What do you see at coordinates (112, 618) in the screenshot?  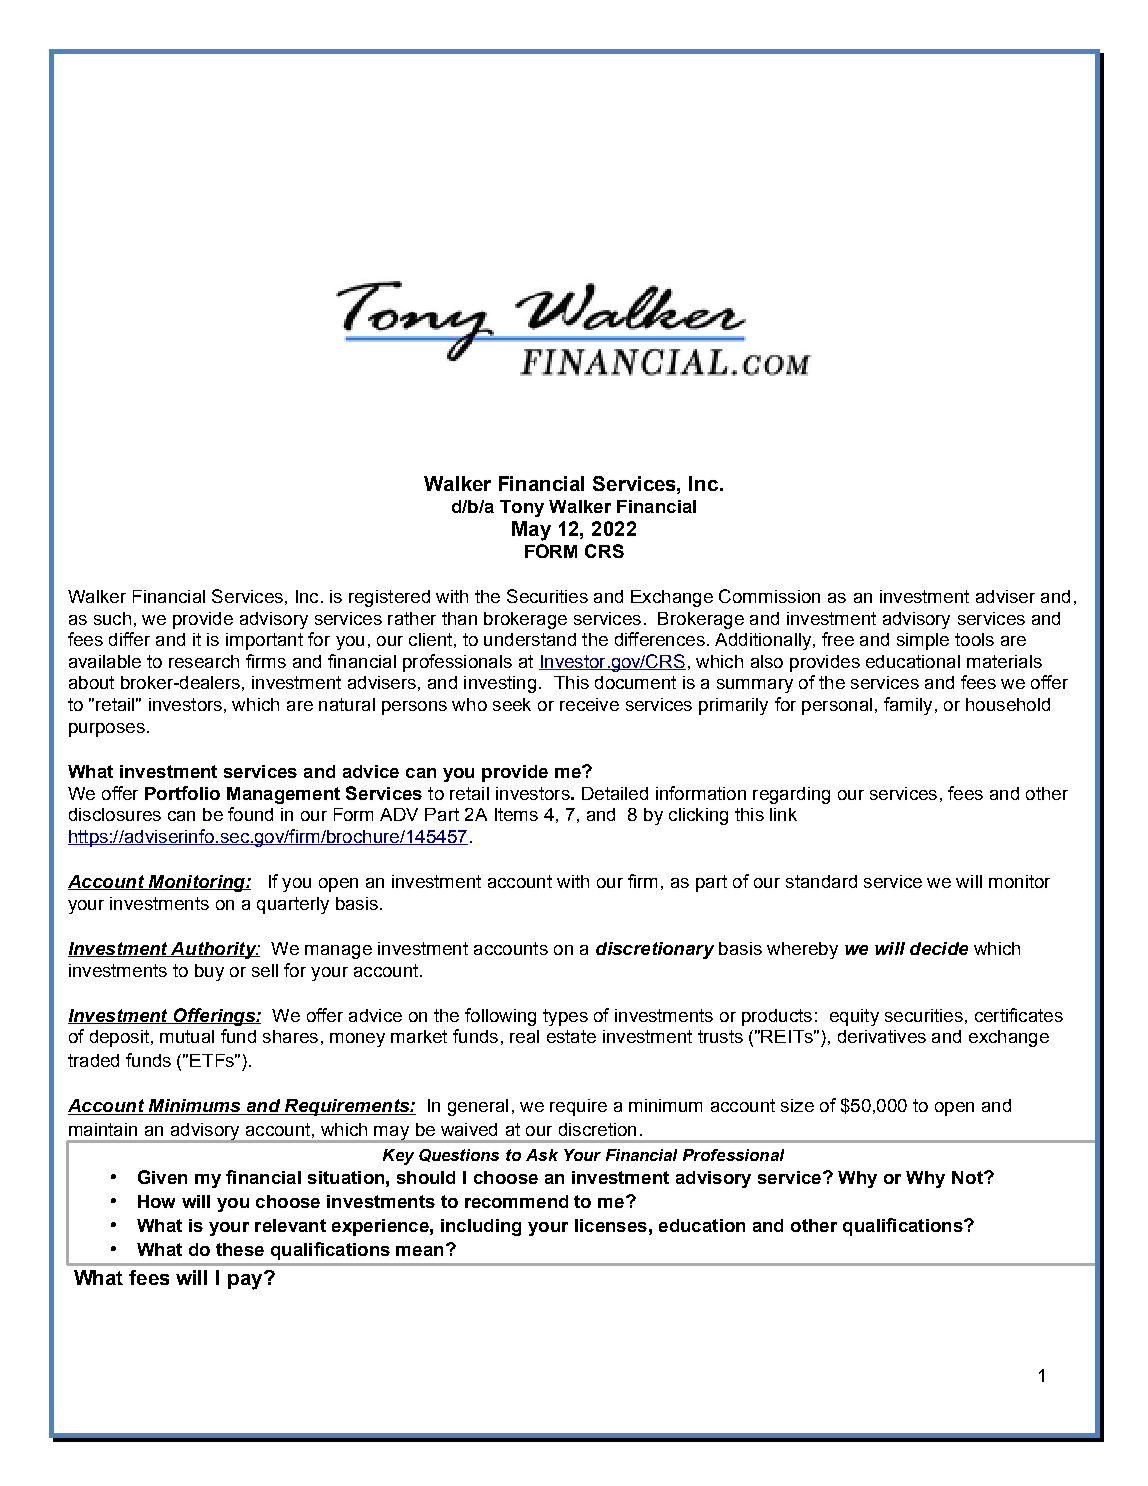 I see `such` at bounding box center [112, 618].
